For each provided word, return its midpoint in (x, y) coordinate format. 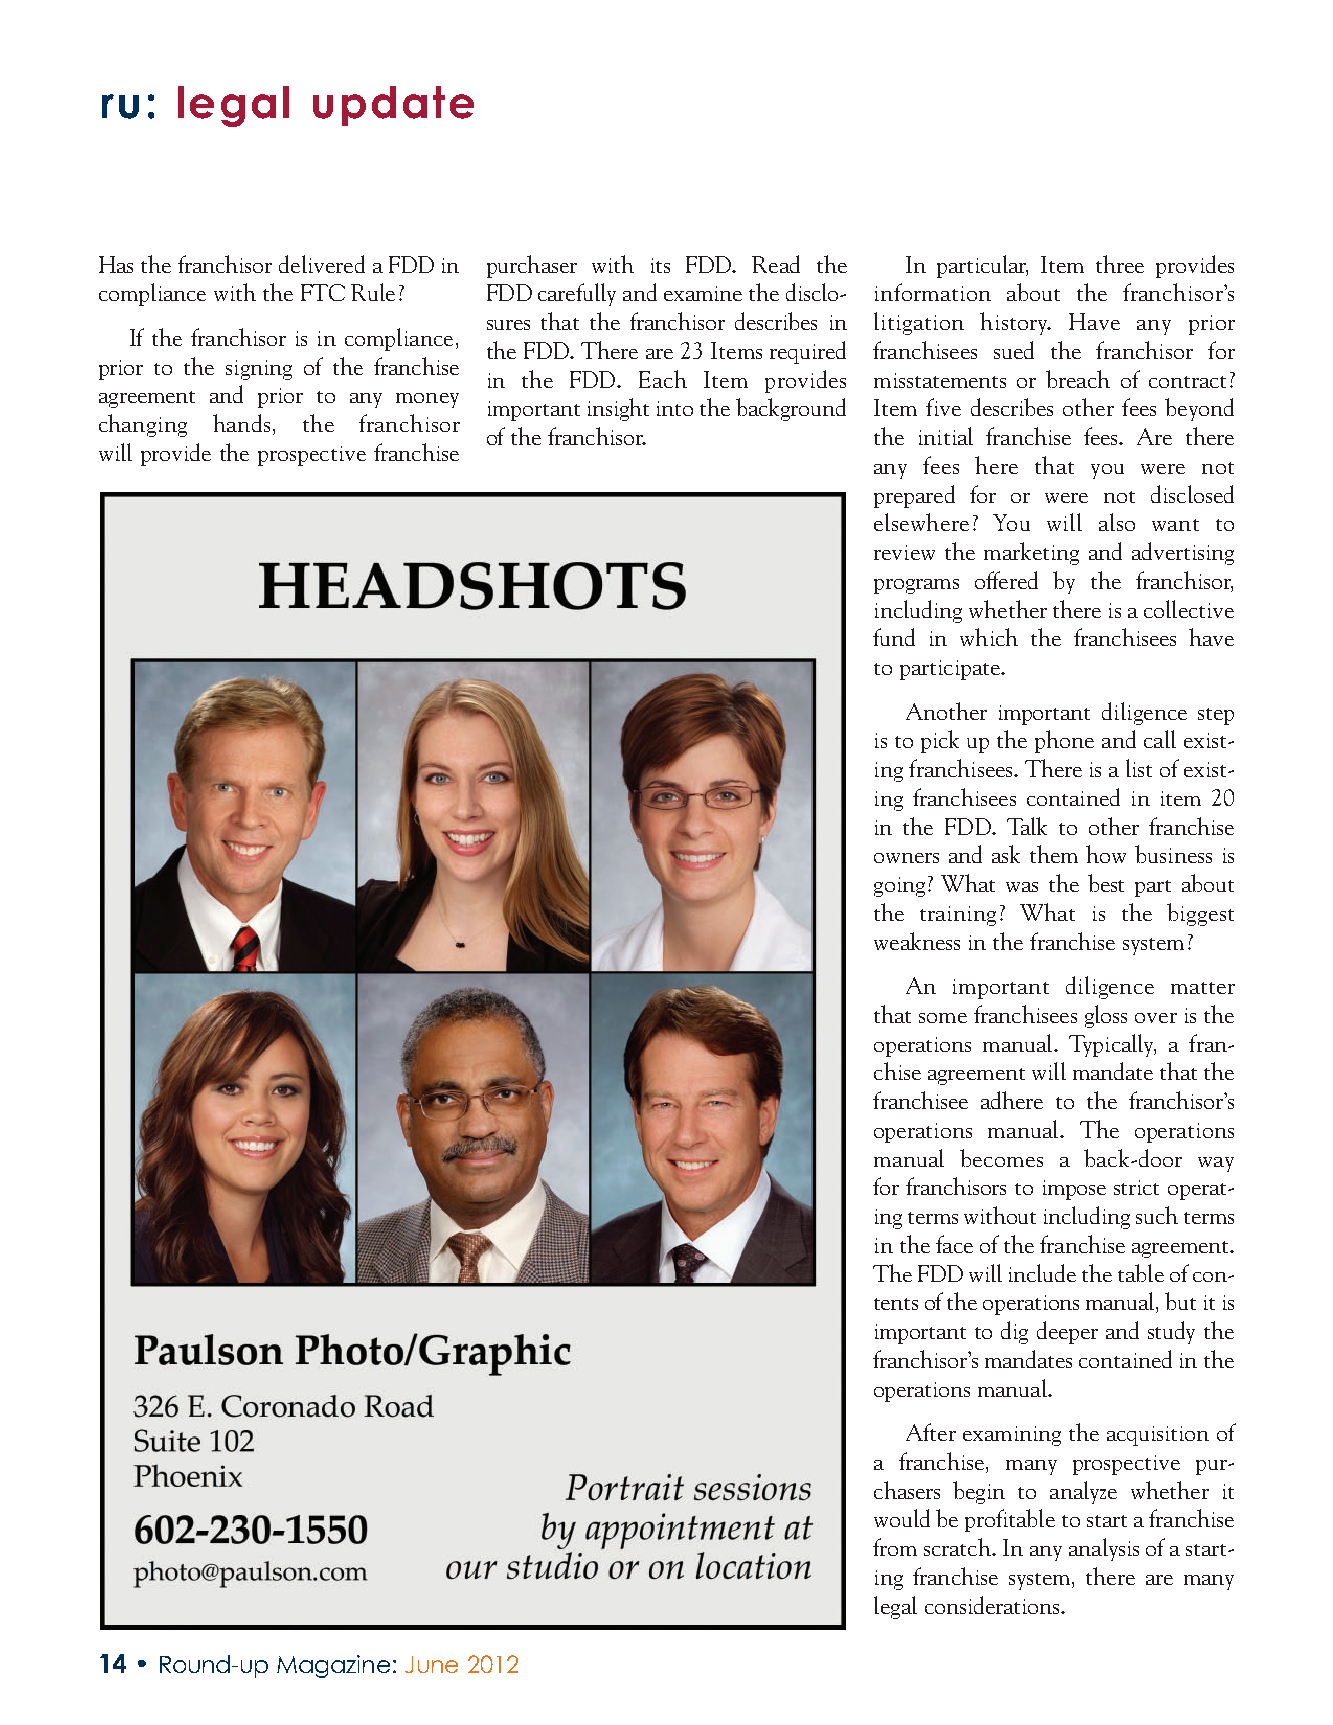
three (1120, 264)
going (899, 887)
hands (243, 424)
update (393, 106)
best (1106, 883)
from (895, 1547)
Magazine (333, 1666)
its (660, 265)
